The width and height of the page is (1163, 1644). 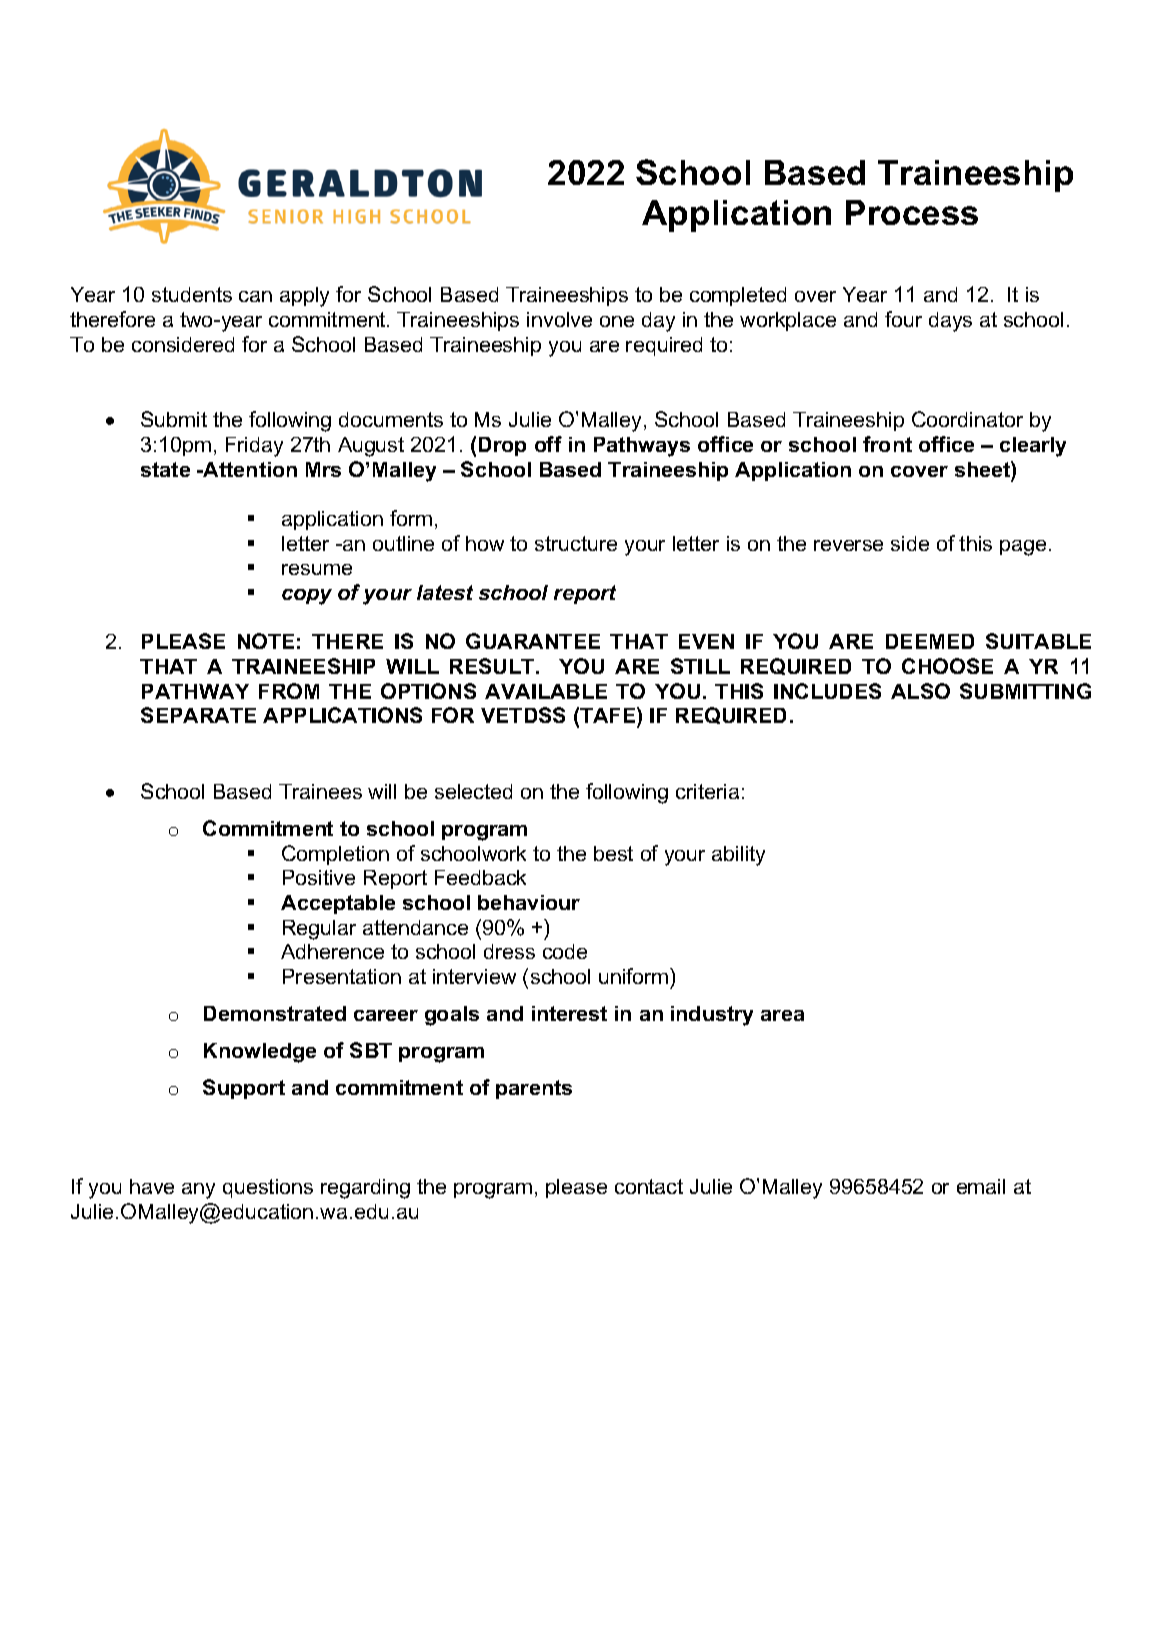 I want to click on contact, so click(x=649, y=1186).
